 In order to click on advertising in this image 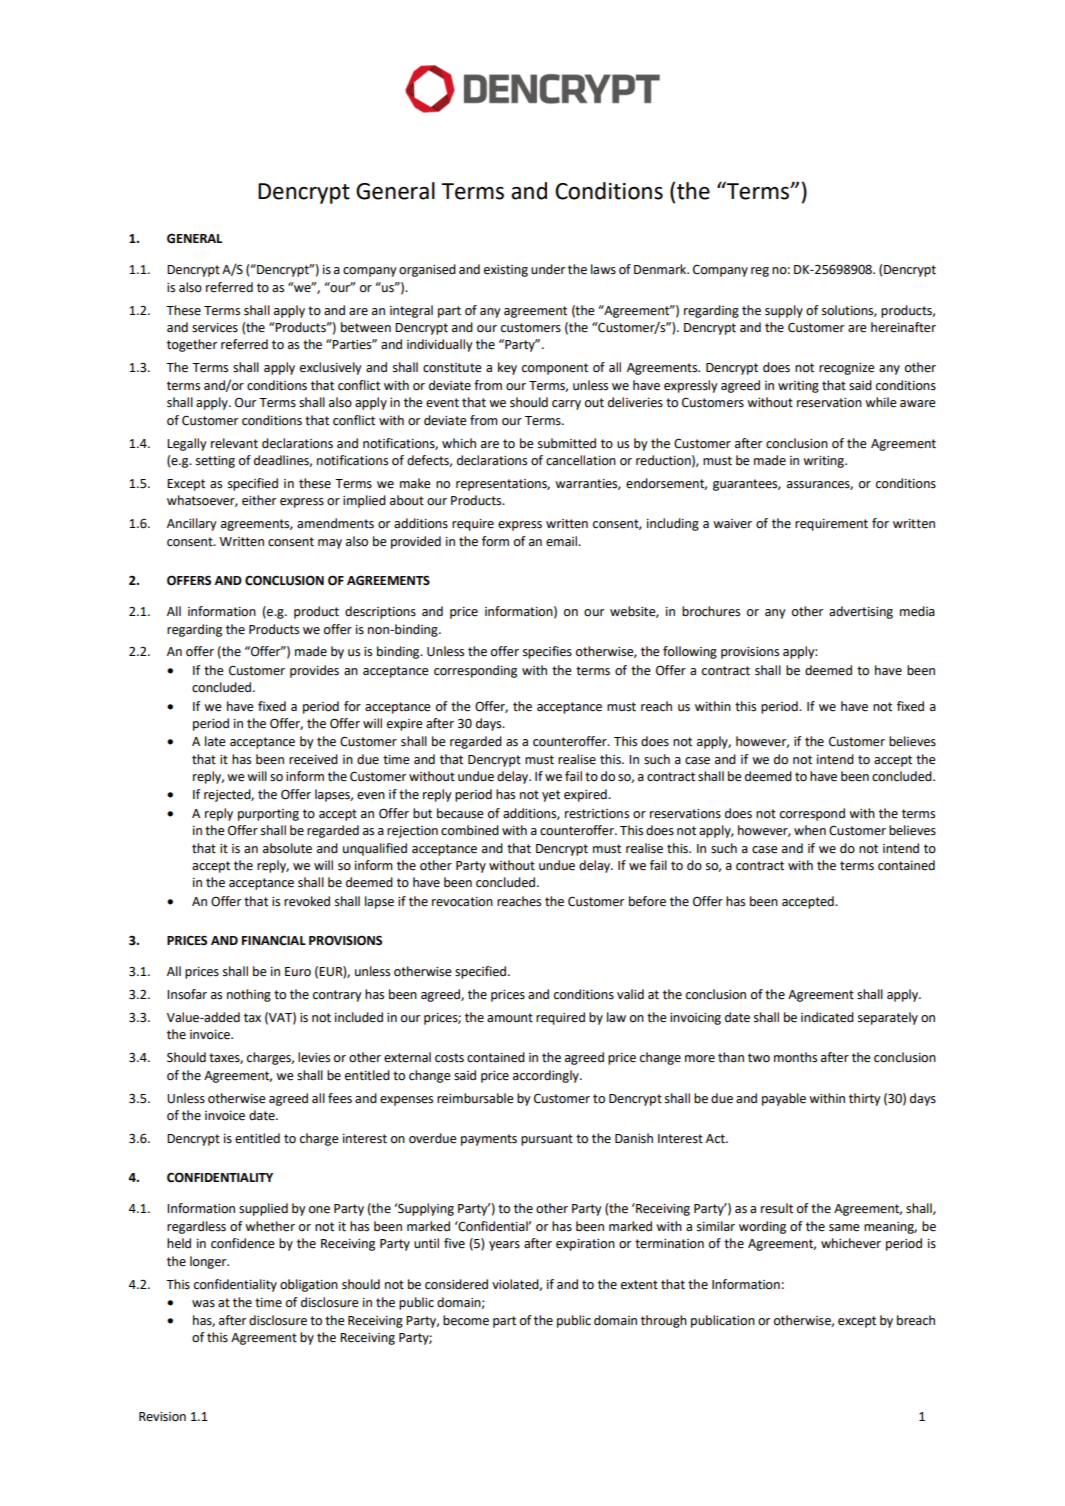, I will do `click(861, 612)`.
